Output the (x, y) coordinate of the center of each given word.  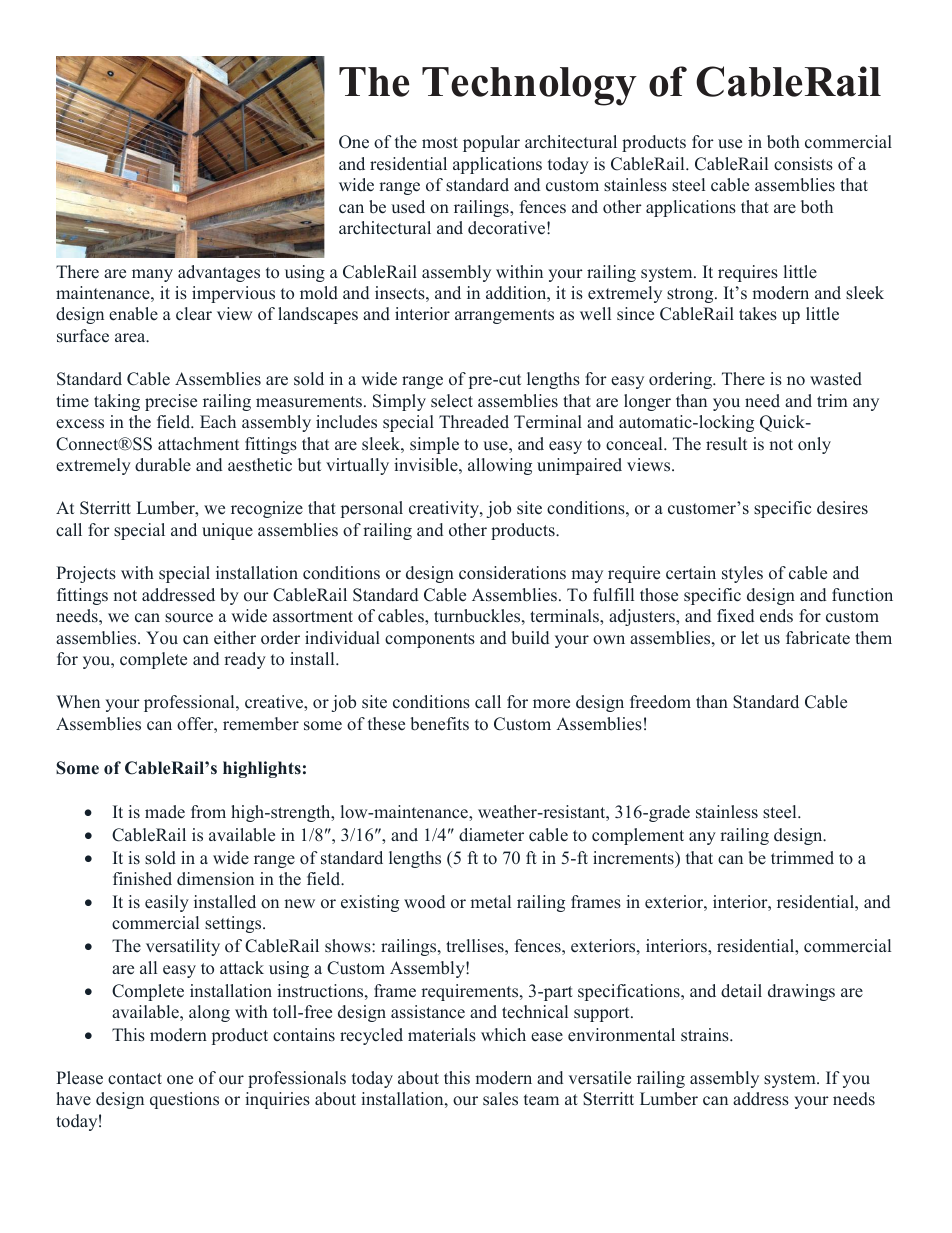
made (165, 812)
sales (500, 1099)
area (131, 338)
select (452, 401)
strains (706, 1035)
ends (776, 616)
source (189, 618)
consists (803, 164)
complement (638, 836)
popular (491, 143)
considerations (512, 573)
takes (758, 314)
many (152, 275)
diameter (491, 835)
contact (135, 1079)
